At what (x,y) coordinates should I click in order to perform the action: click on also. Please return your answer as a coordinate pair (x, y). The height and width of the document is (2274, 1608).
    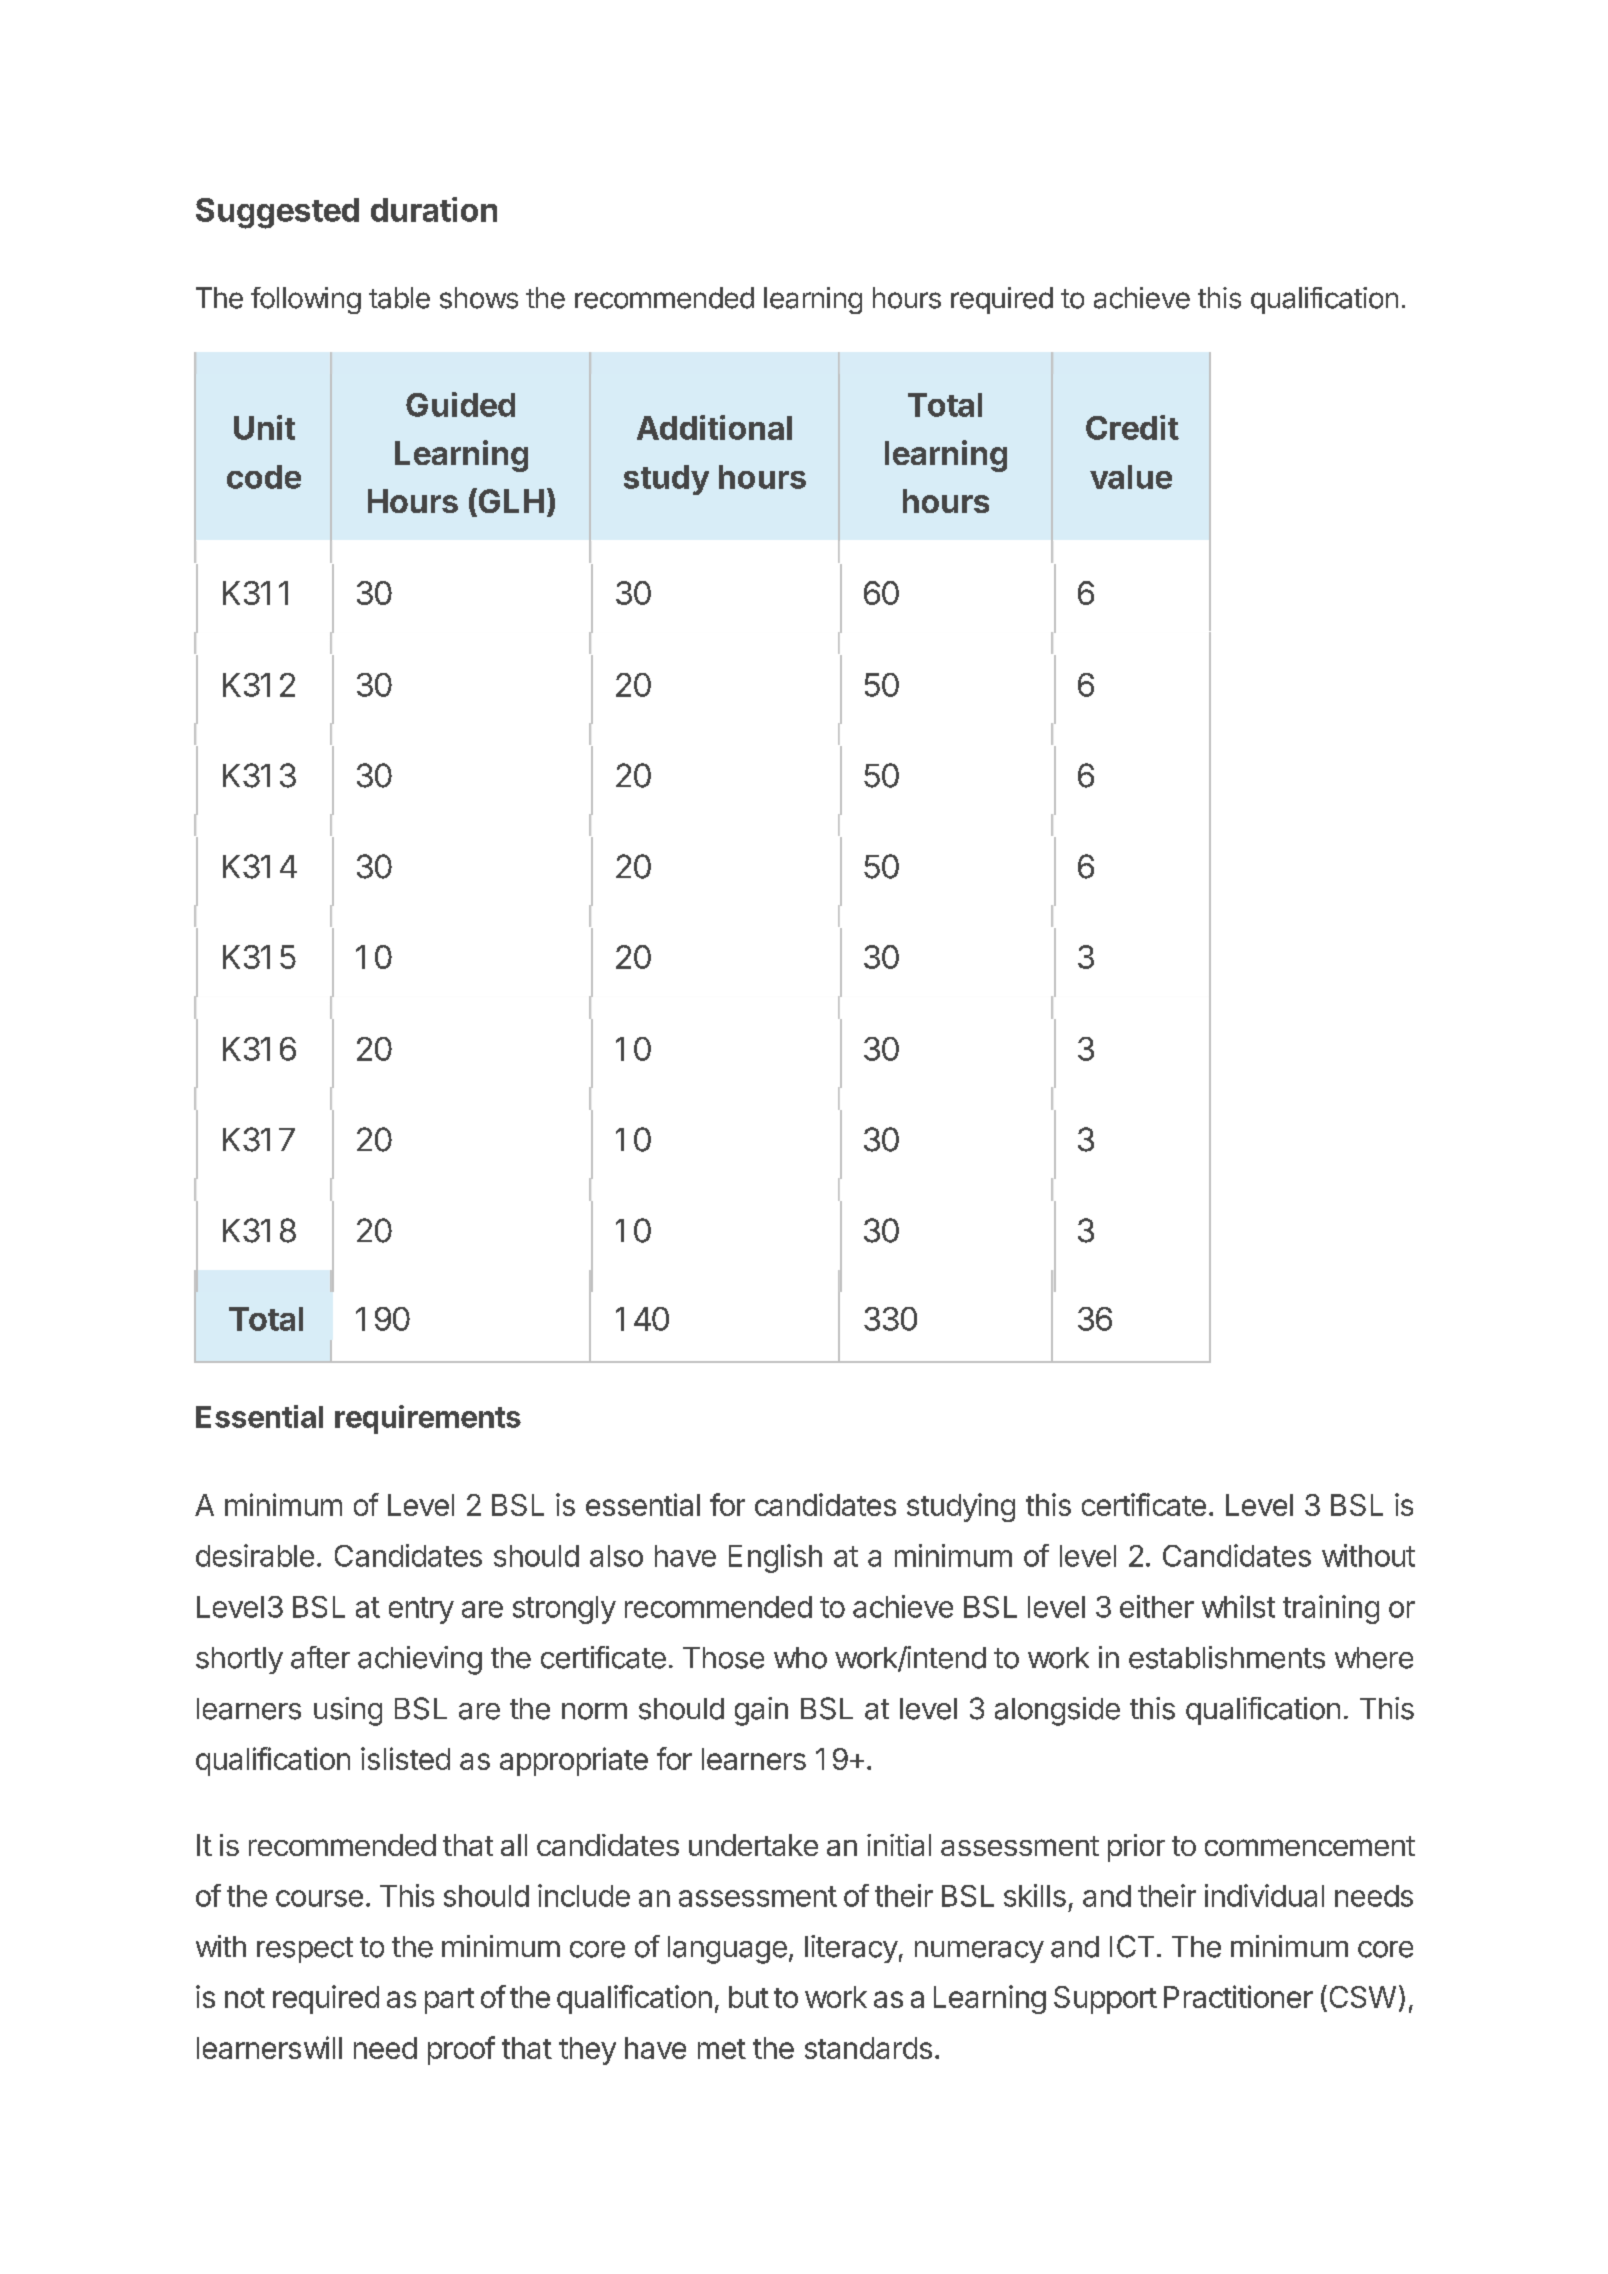
    Looking at the image, I should click on (616, 1556).
